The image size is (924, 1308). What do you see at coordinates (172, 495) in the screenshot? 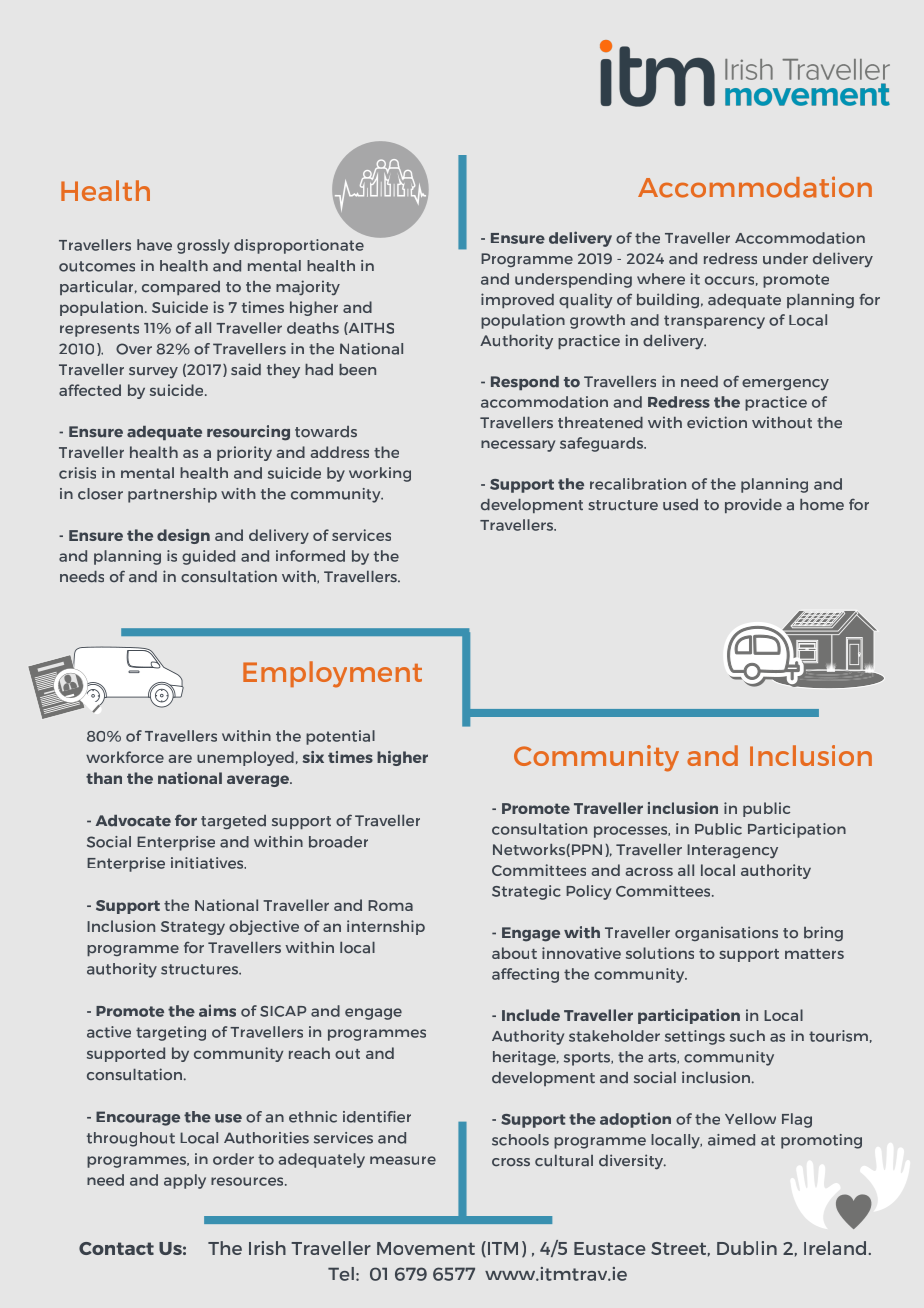
I see `partnership` at bounding box center [172, 495].
